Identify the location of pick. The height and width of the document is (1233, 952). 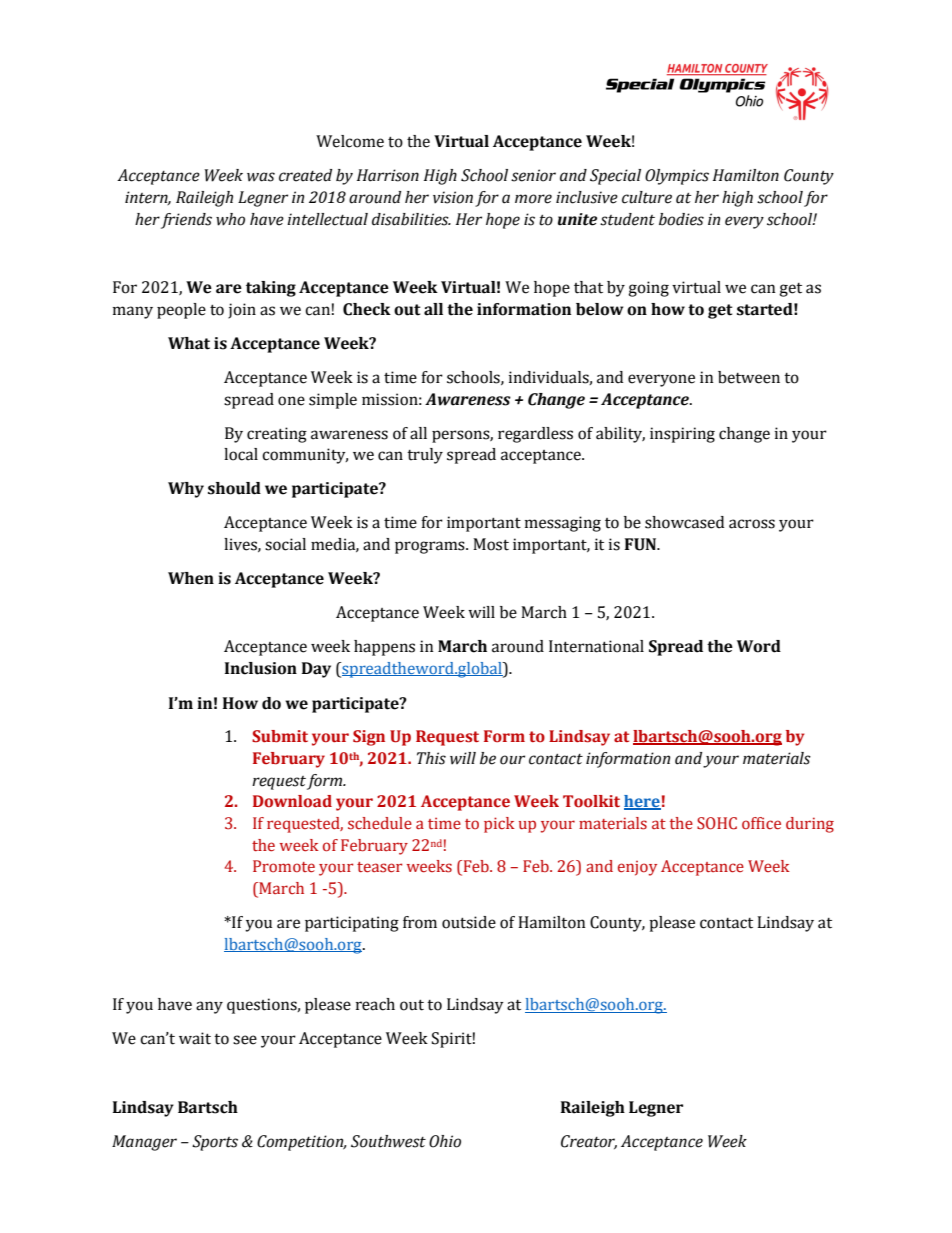
(499, 825).
